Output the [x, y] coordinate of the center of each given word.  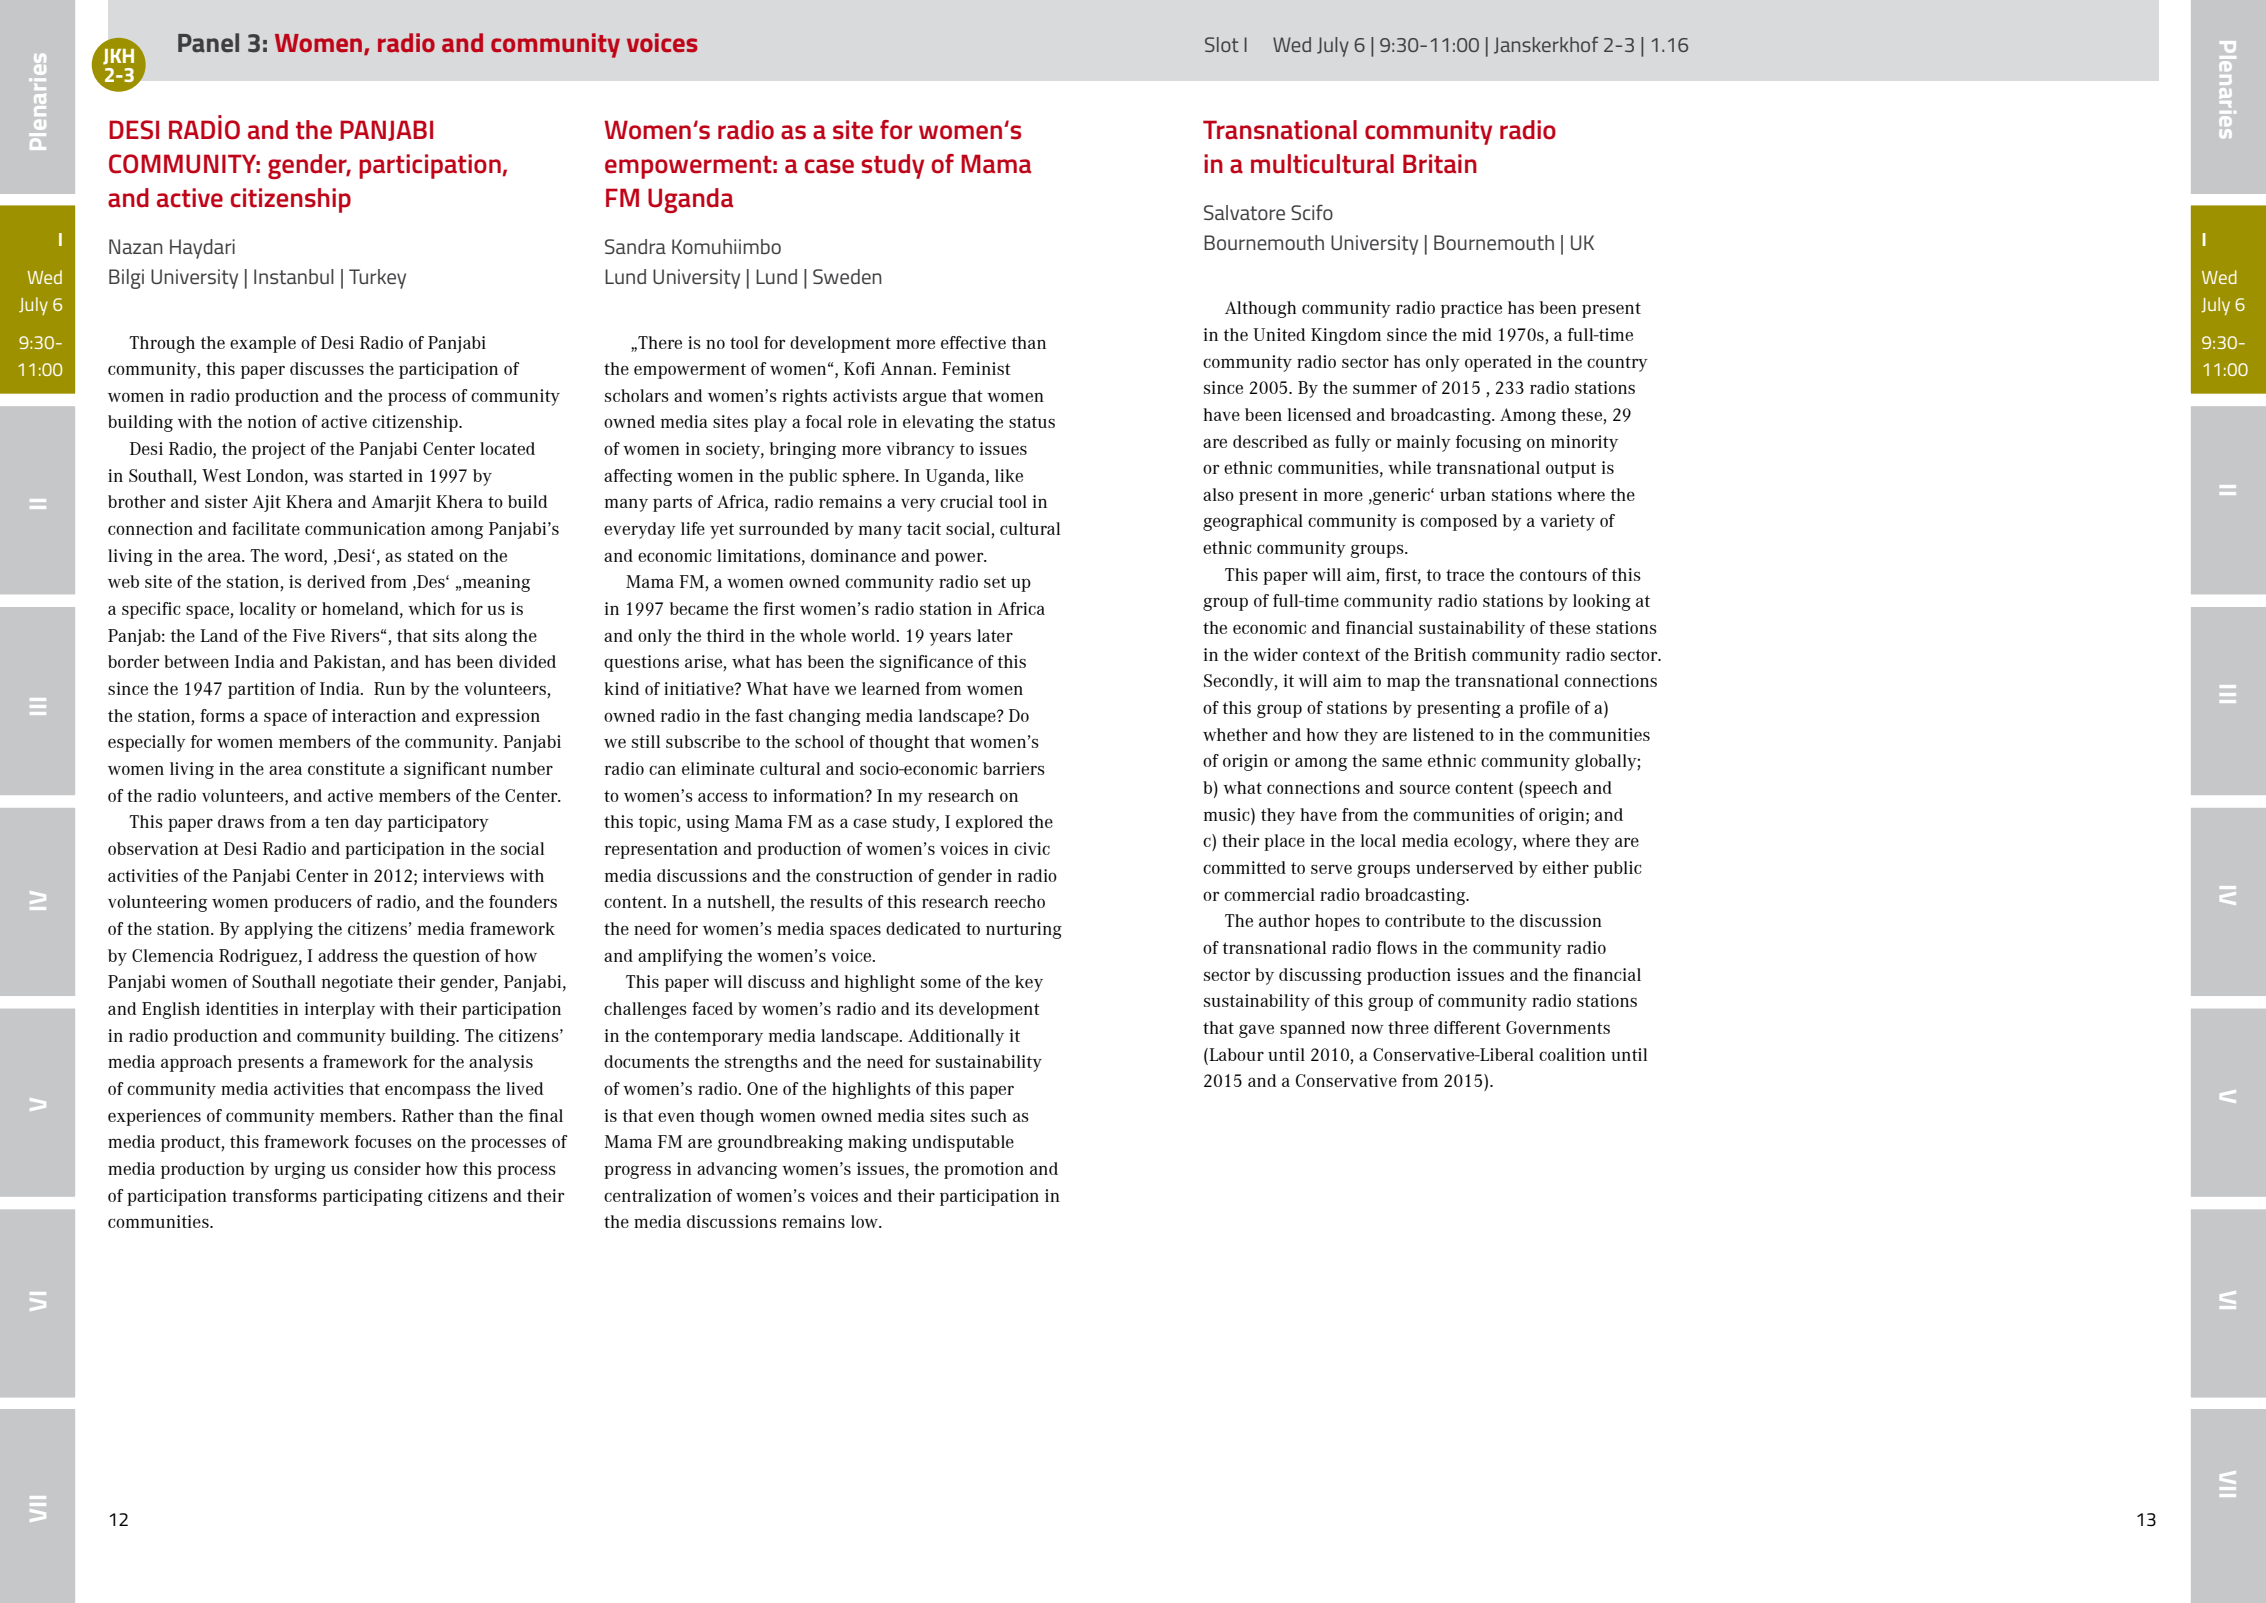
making [877, 1143]
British [1440, 654]
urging [300, 1170]
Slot [1222, 44]
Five [309, 635]
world [874, 635]
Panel [208, 43]
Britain [1440, 164]
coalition [1572, 1054]
